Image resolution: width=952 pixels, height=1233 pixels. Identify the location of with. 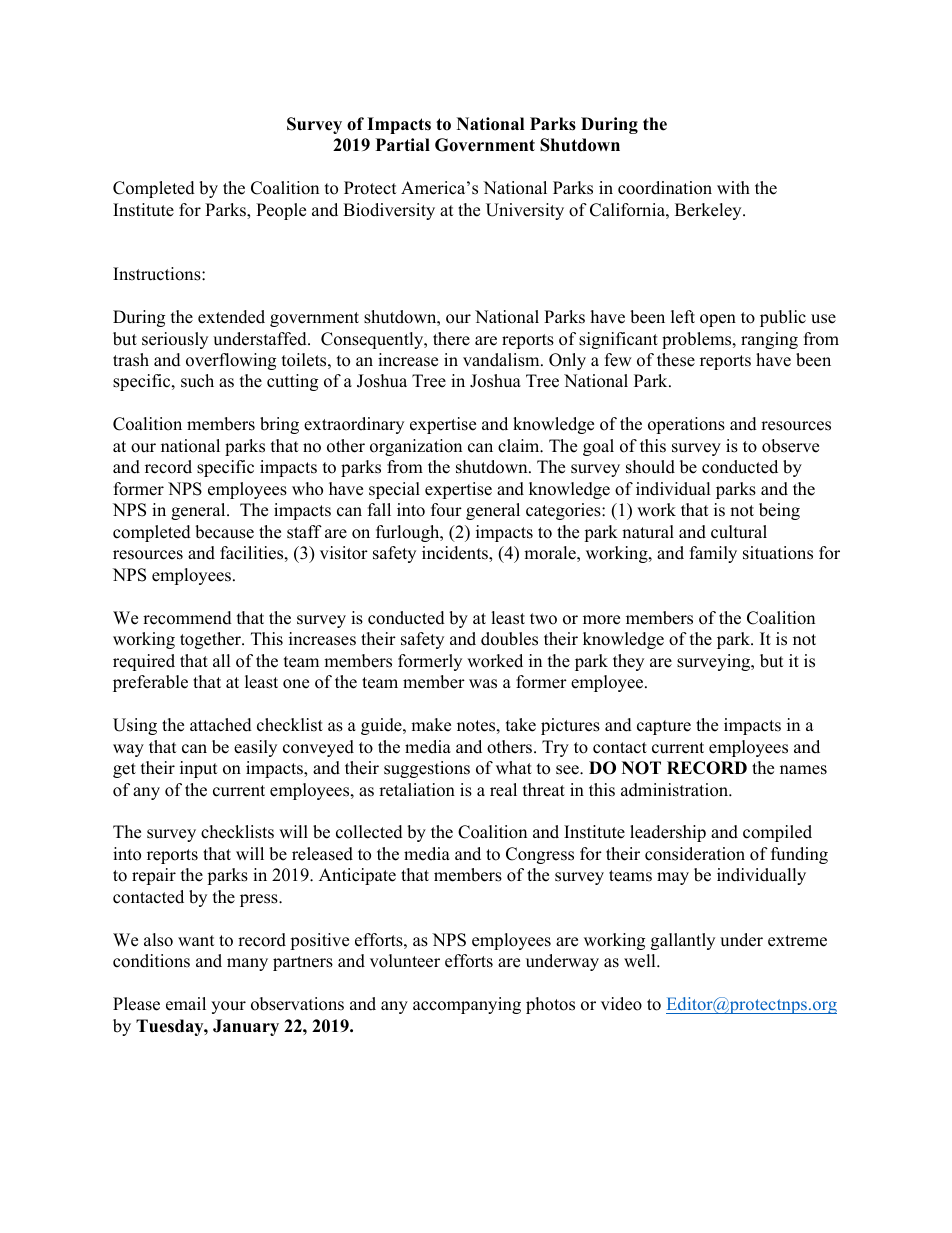
(733, 187).
